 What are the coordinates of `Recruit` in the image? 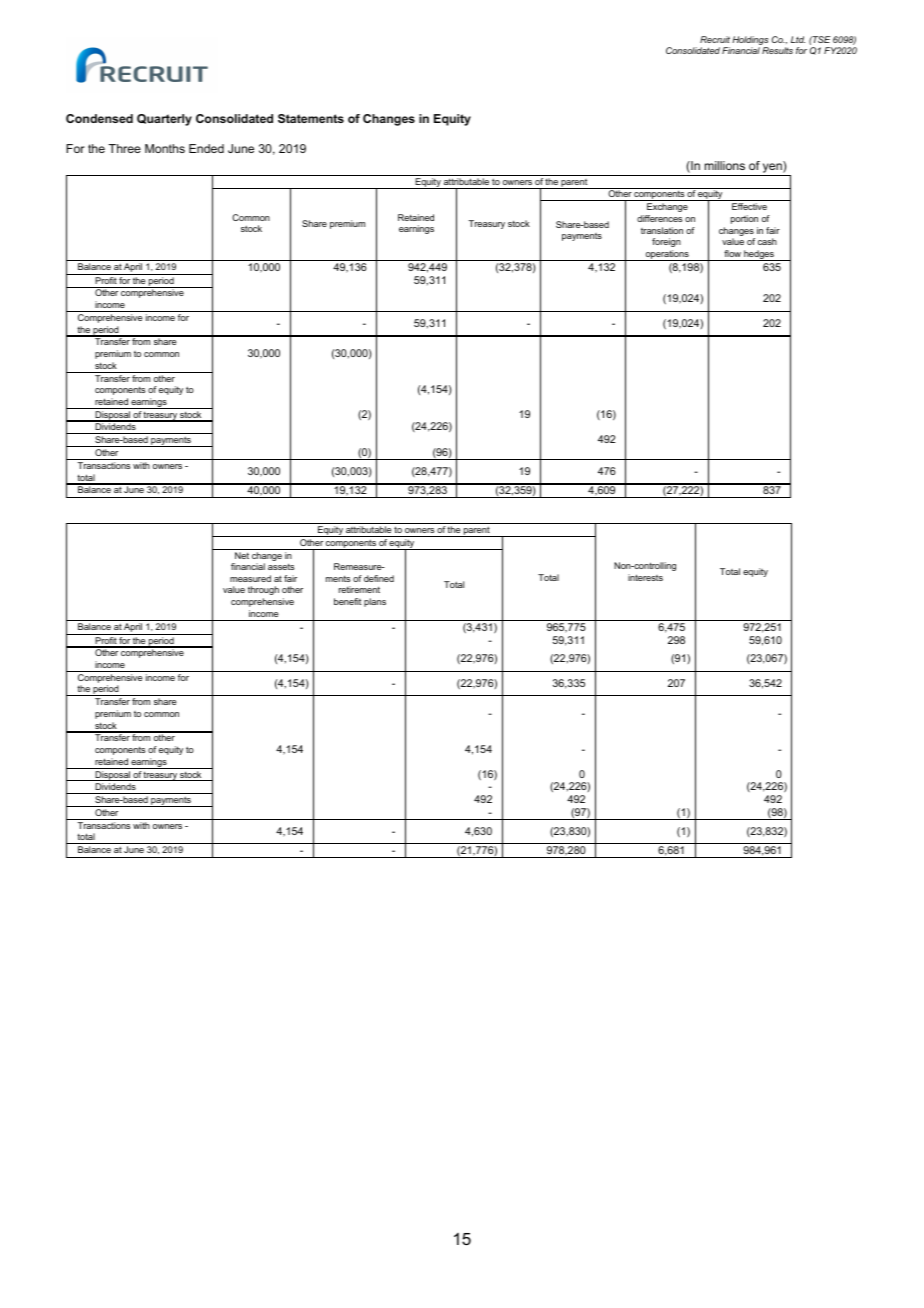 It's located at (715, 39).
